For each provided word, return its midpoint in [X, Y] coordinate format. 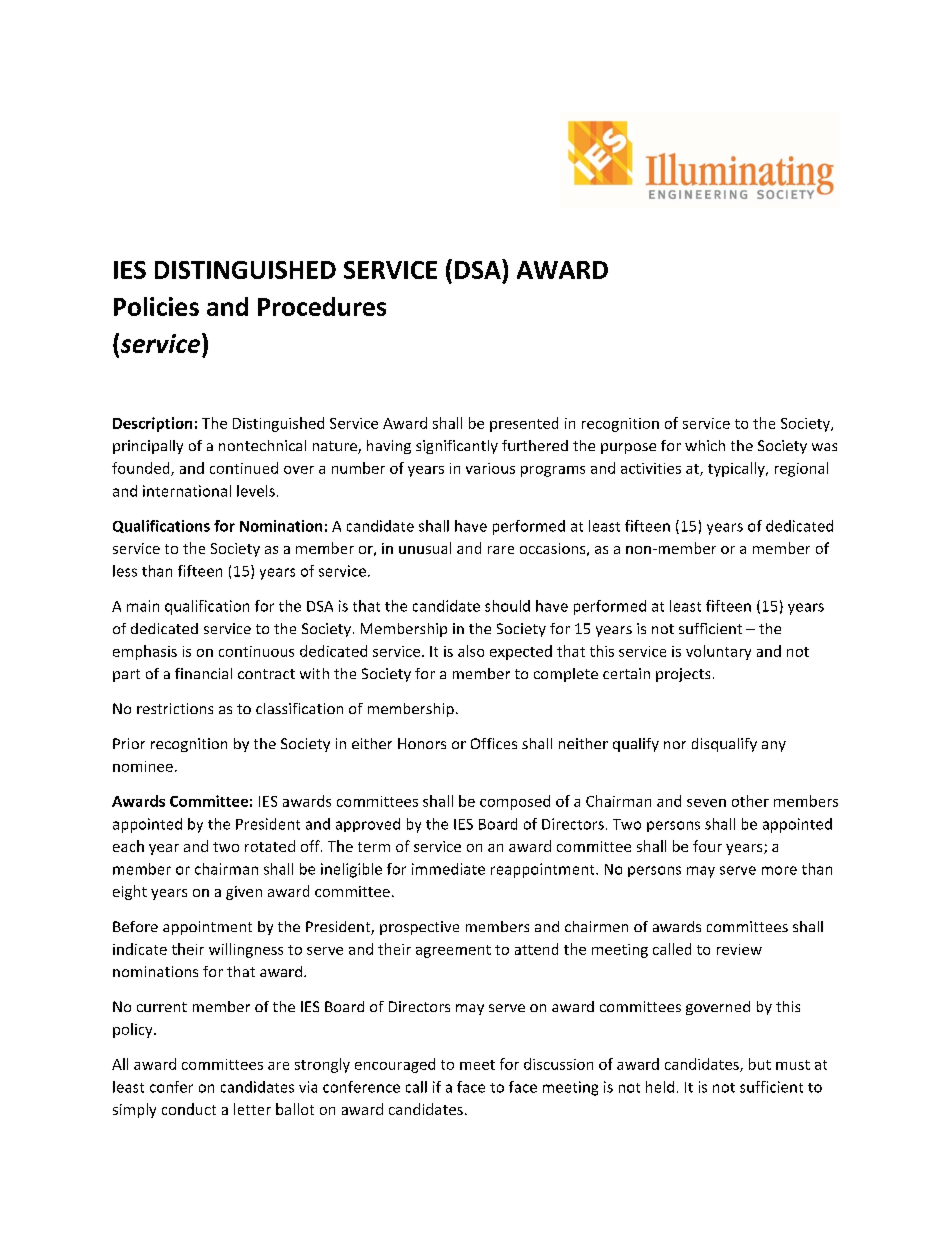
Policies [156, 306]
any [774, 746]
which [705, 445]
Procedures [322, 306]
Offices [494, 743]
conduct [189, 1109]
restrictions [175, 708]
